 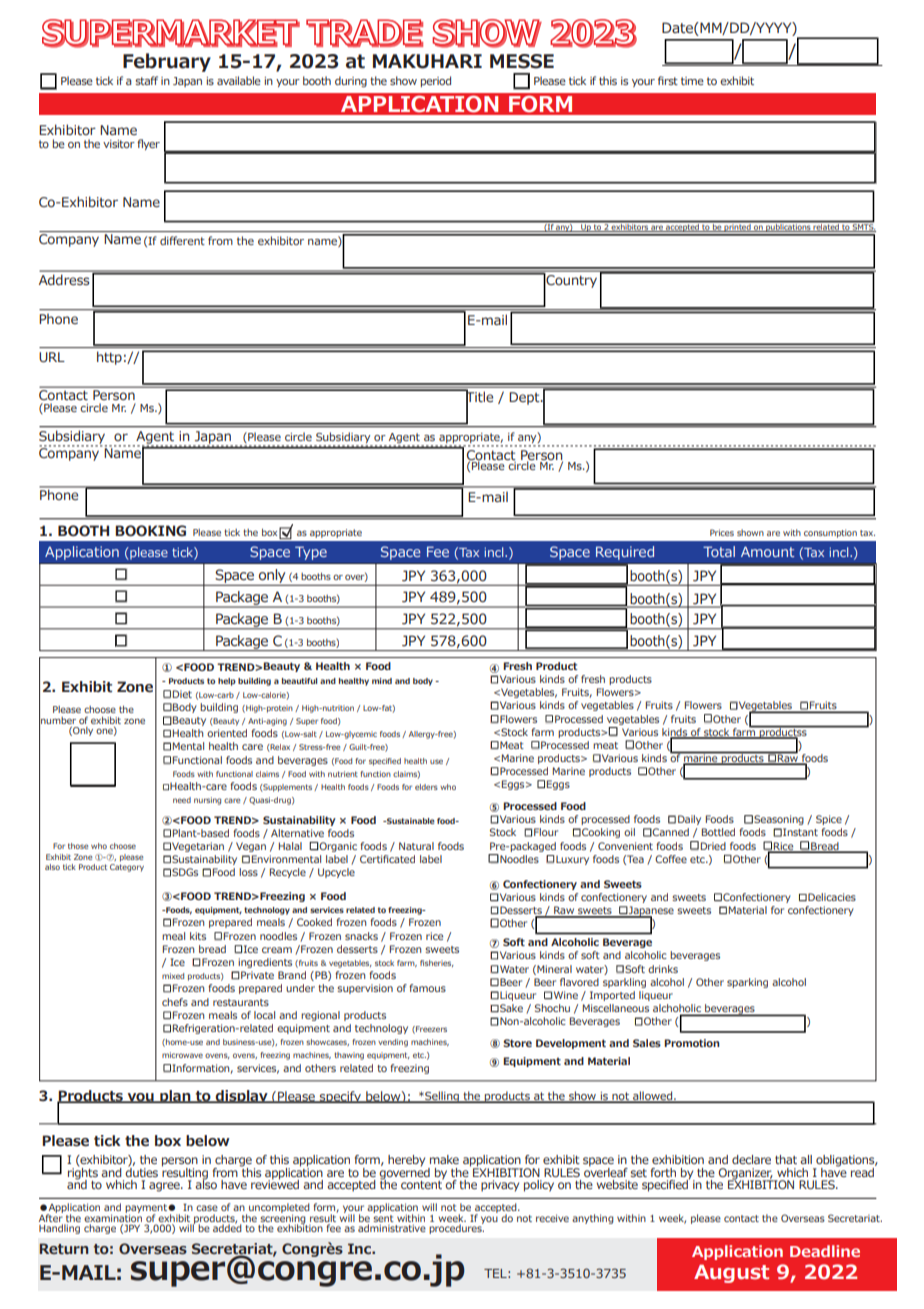 What do you see at coordinates (426, 787) in the screenshot?
I see `elders` at bounding box center [426, 787].
